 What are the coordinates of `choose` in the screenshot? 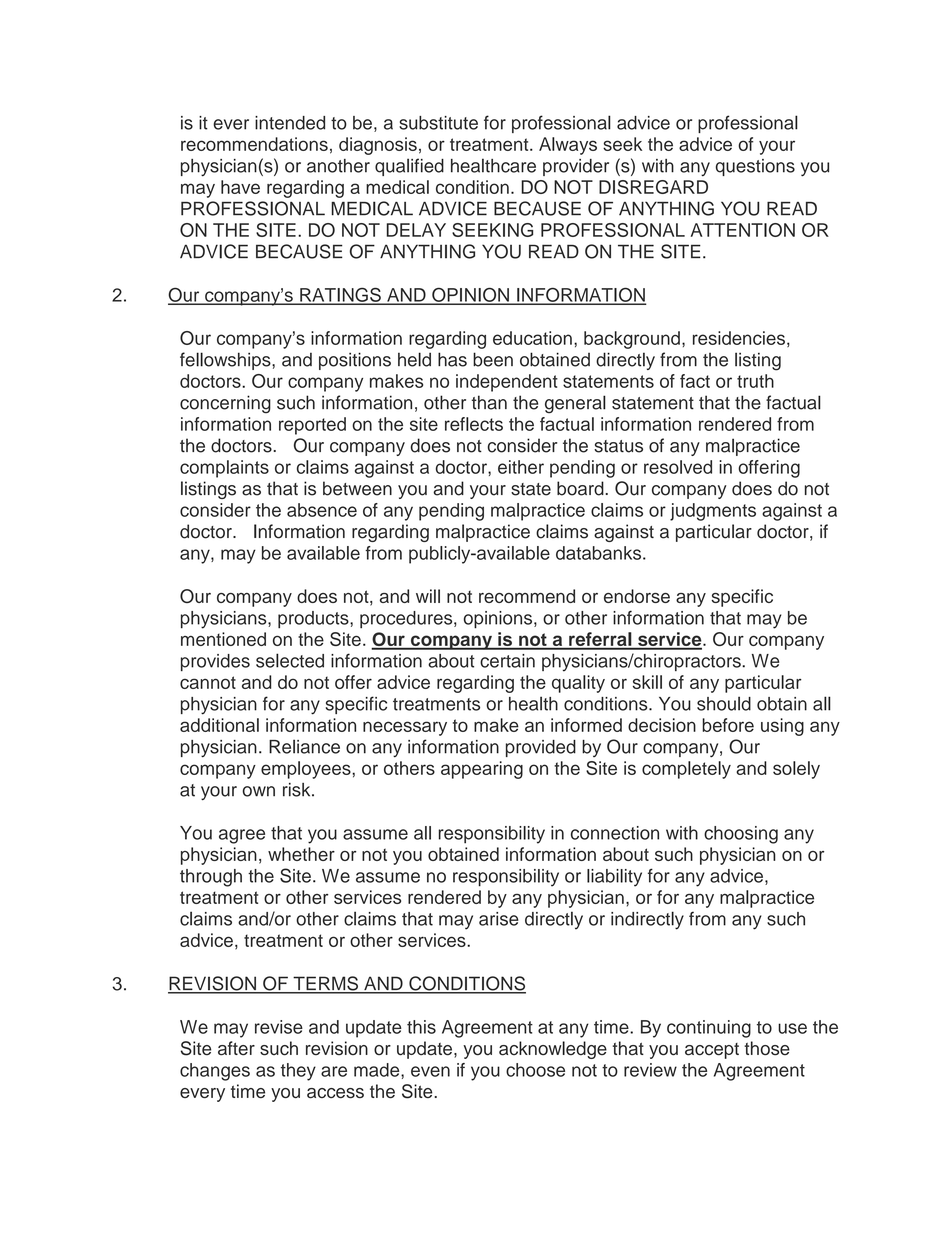 It's located at (535, 1070).
